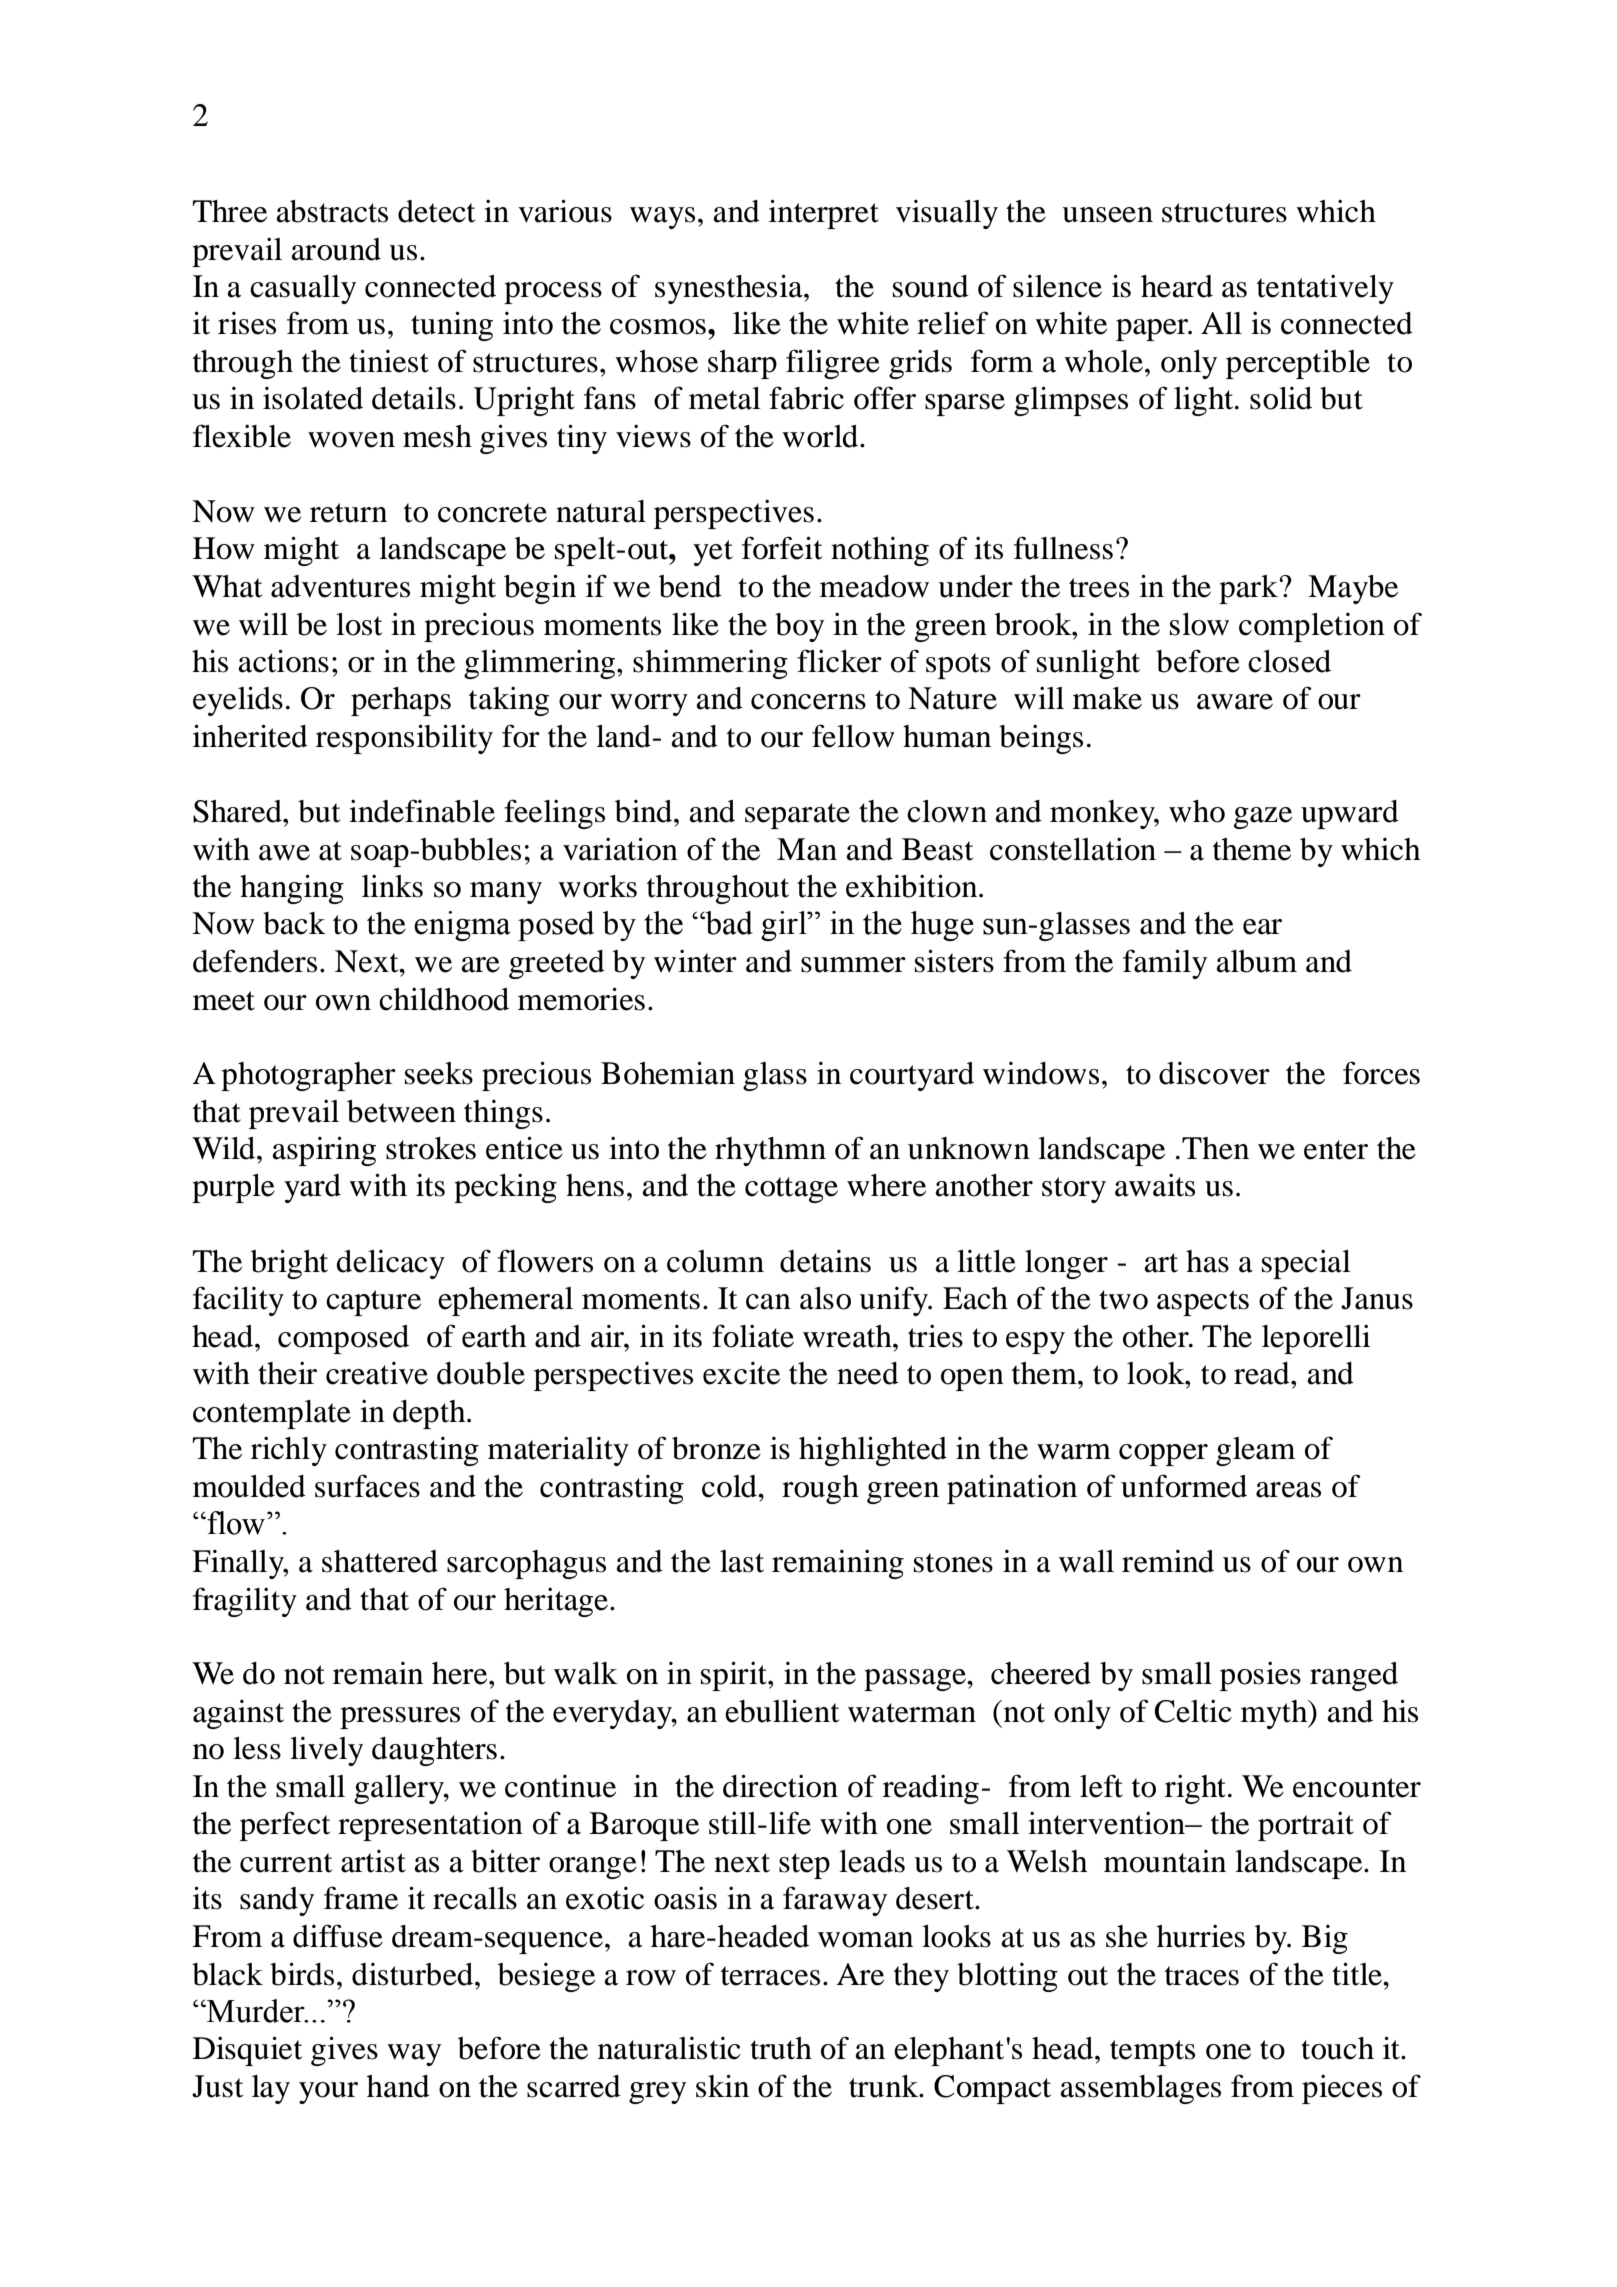  What do you see at coordinates (1263, 818) in the page?
I see `gaze` at bounding box center [1263, 818].
